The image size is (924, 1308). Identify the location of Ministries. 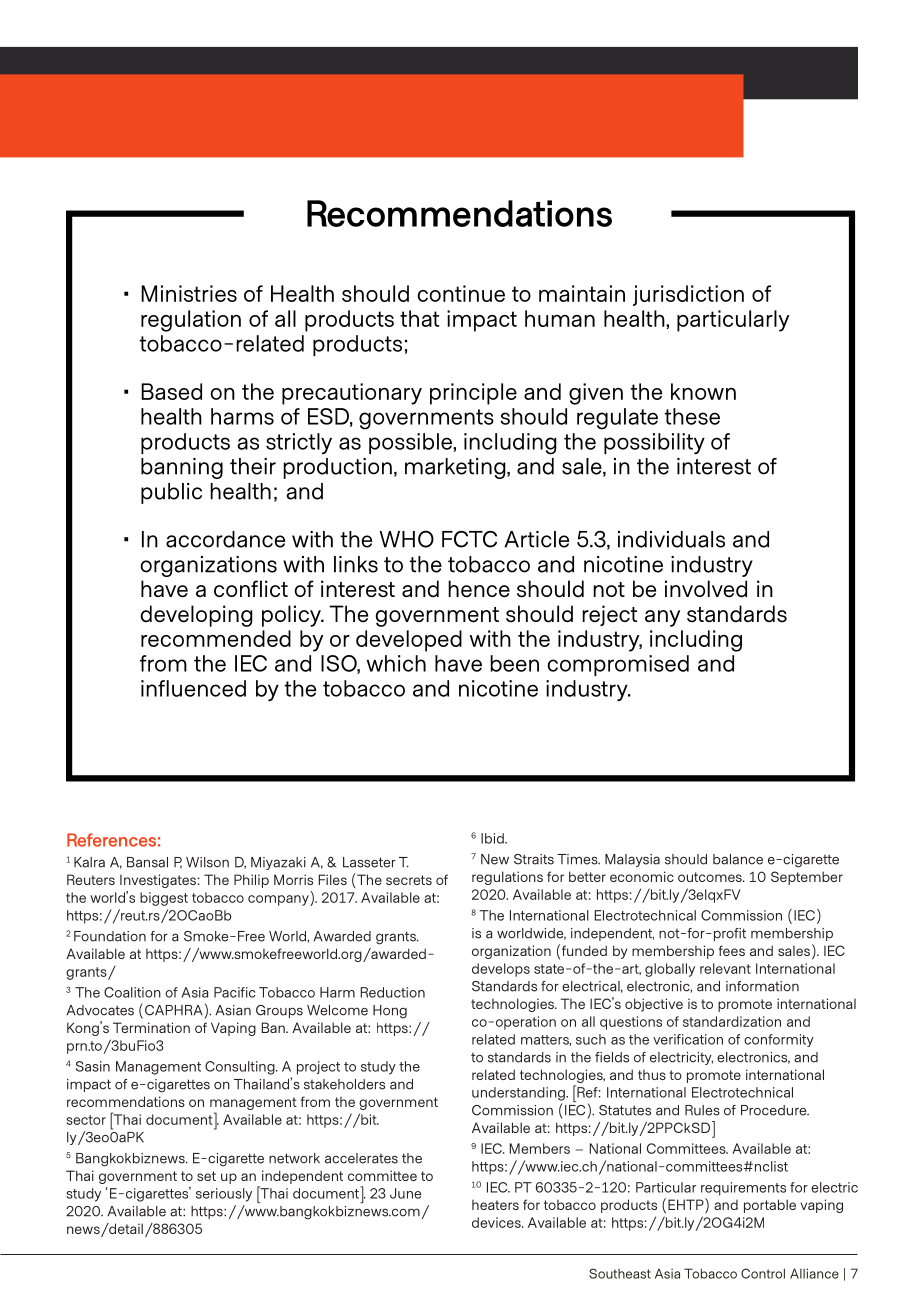
(189, 293).
